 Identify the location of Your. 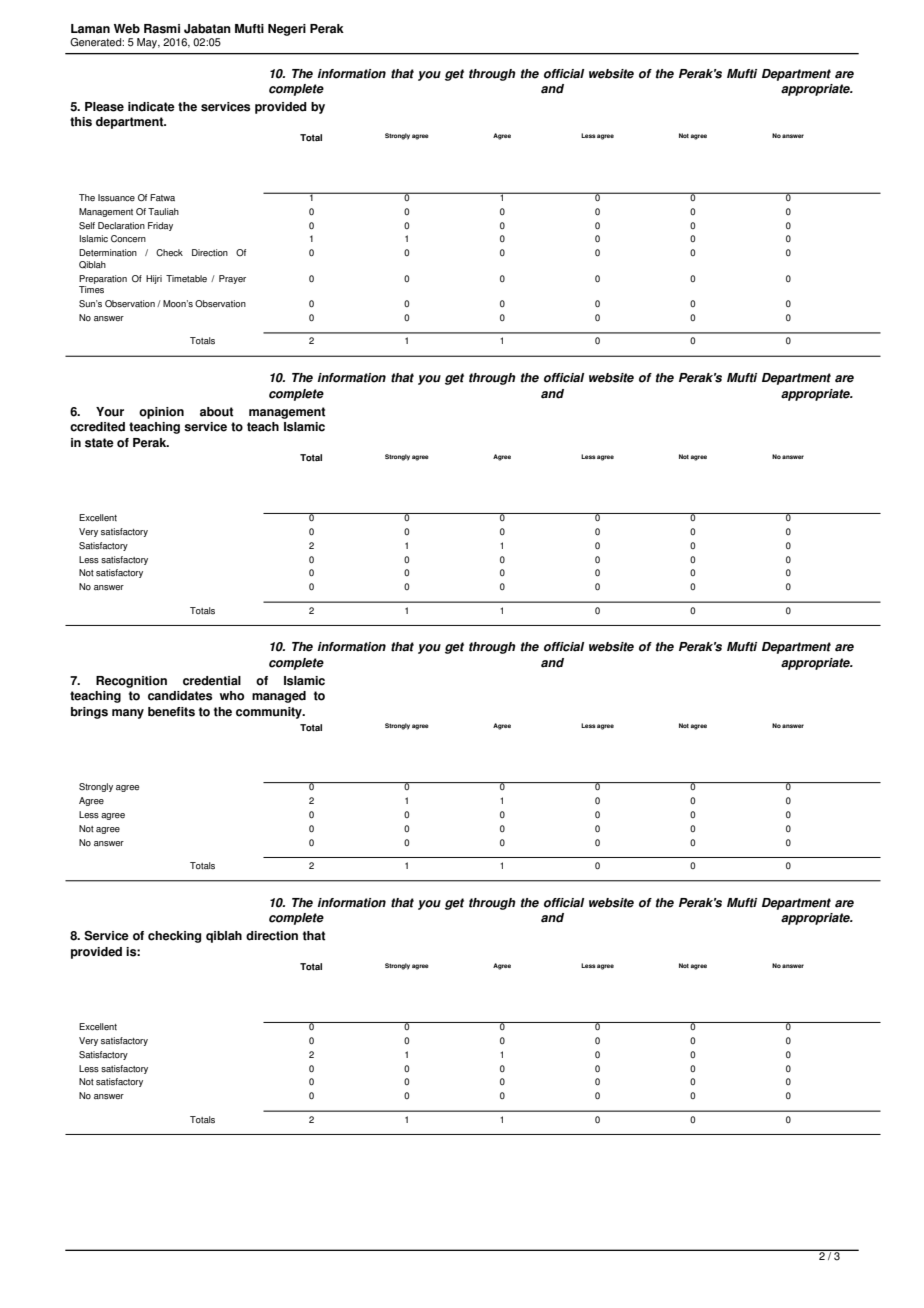
(110, 412).
